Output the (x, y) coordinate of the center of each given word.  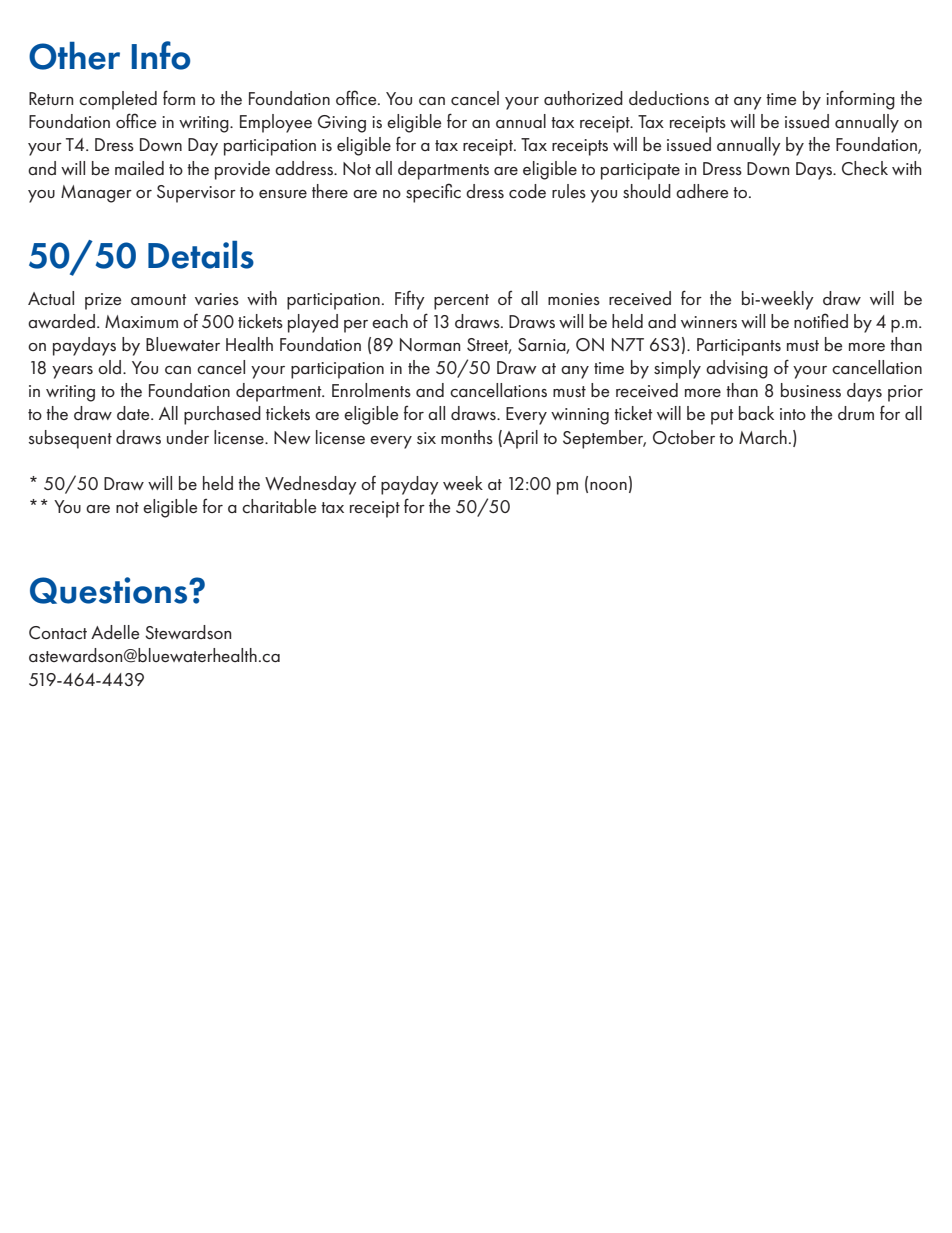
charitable (279, 506)
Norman (430, 344)
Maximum (141, 321)
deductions (669, 98)
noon (608, 486)
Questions (110, 590)
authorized (583, 98)
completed (118, 100)
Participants (739, 347)
